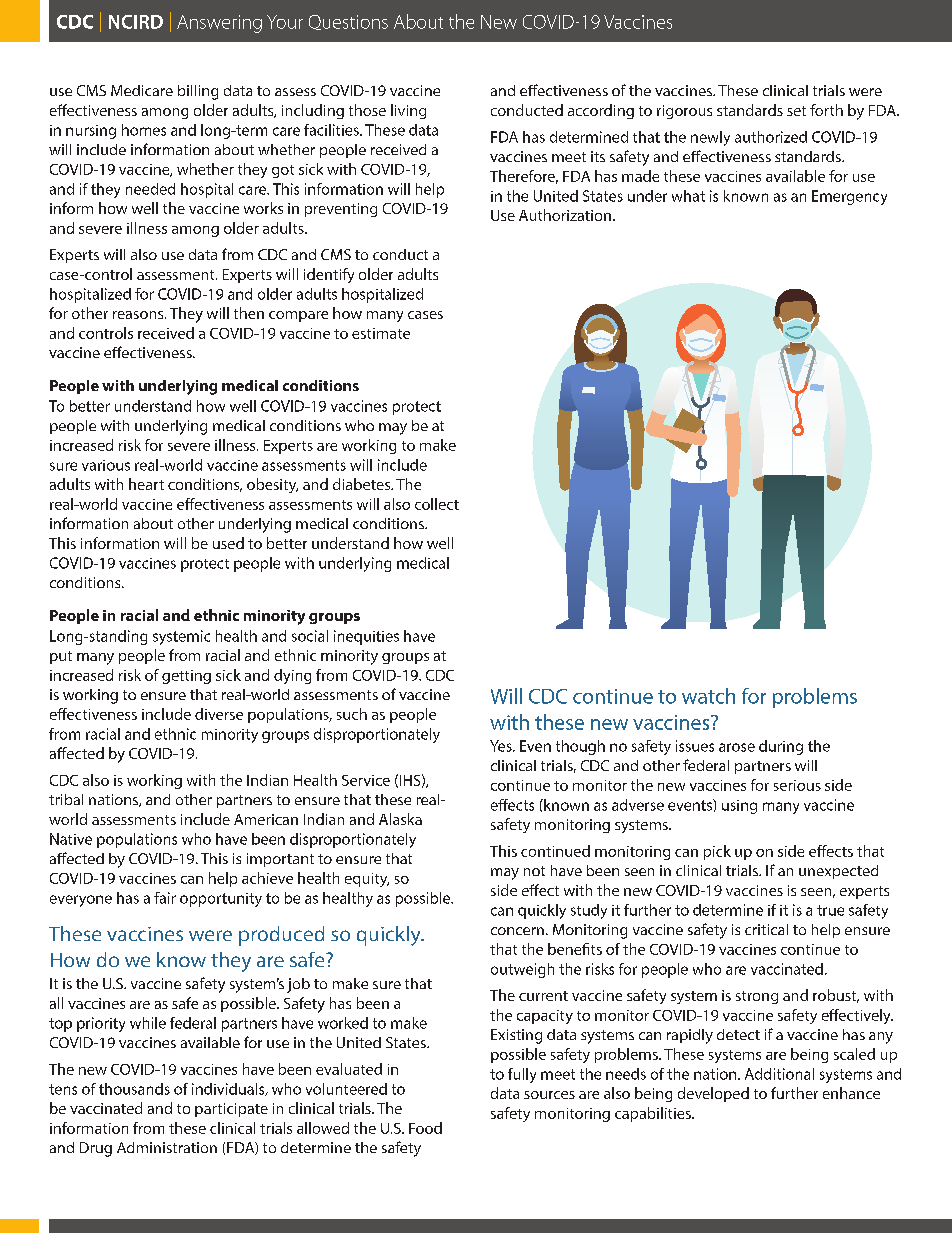  What do you see at coordinates (381, 333) in the screenshot?
I see `estimate` at bounding box center [381, 333].
